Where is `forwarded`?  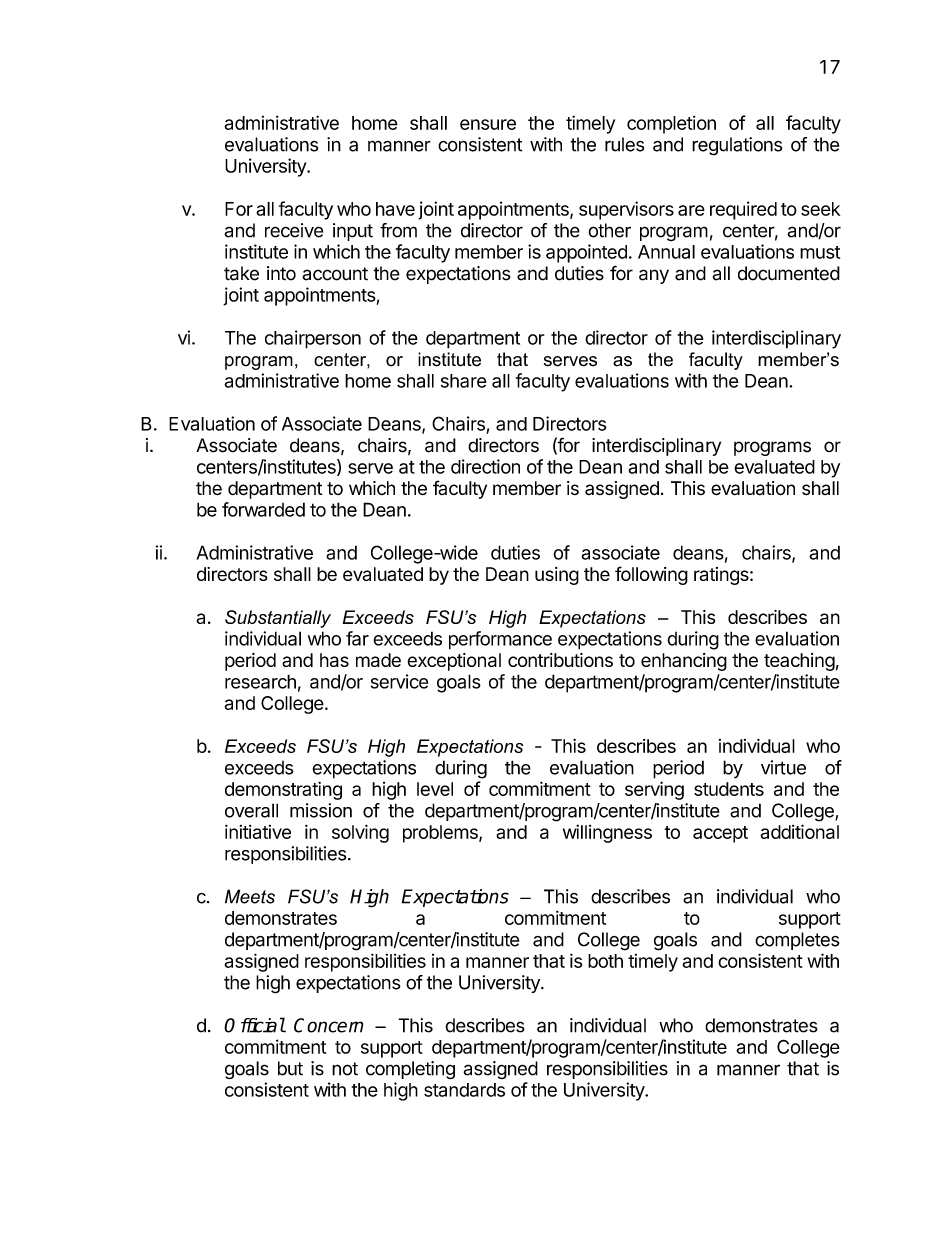 forwarded is located at coordinates (263, 509).
